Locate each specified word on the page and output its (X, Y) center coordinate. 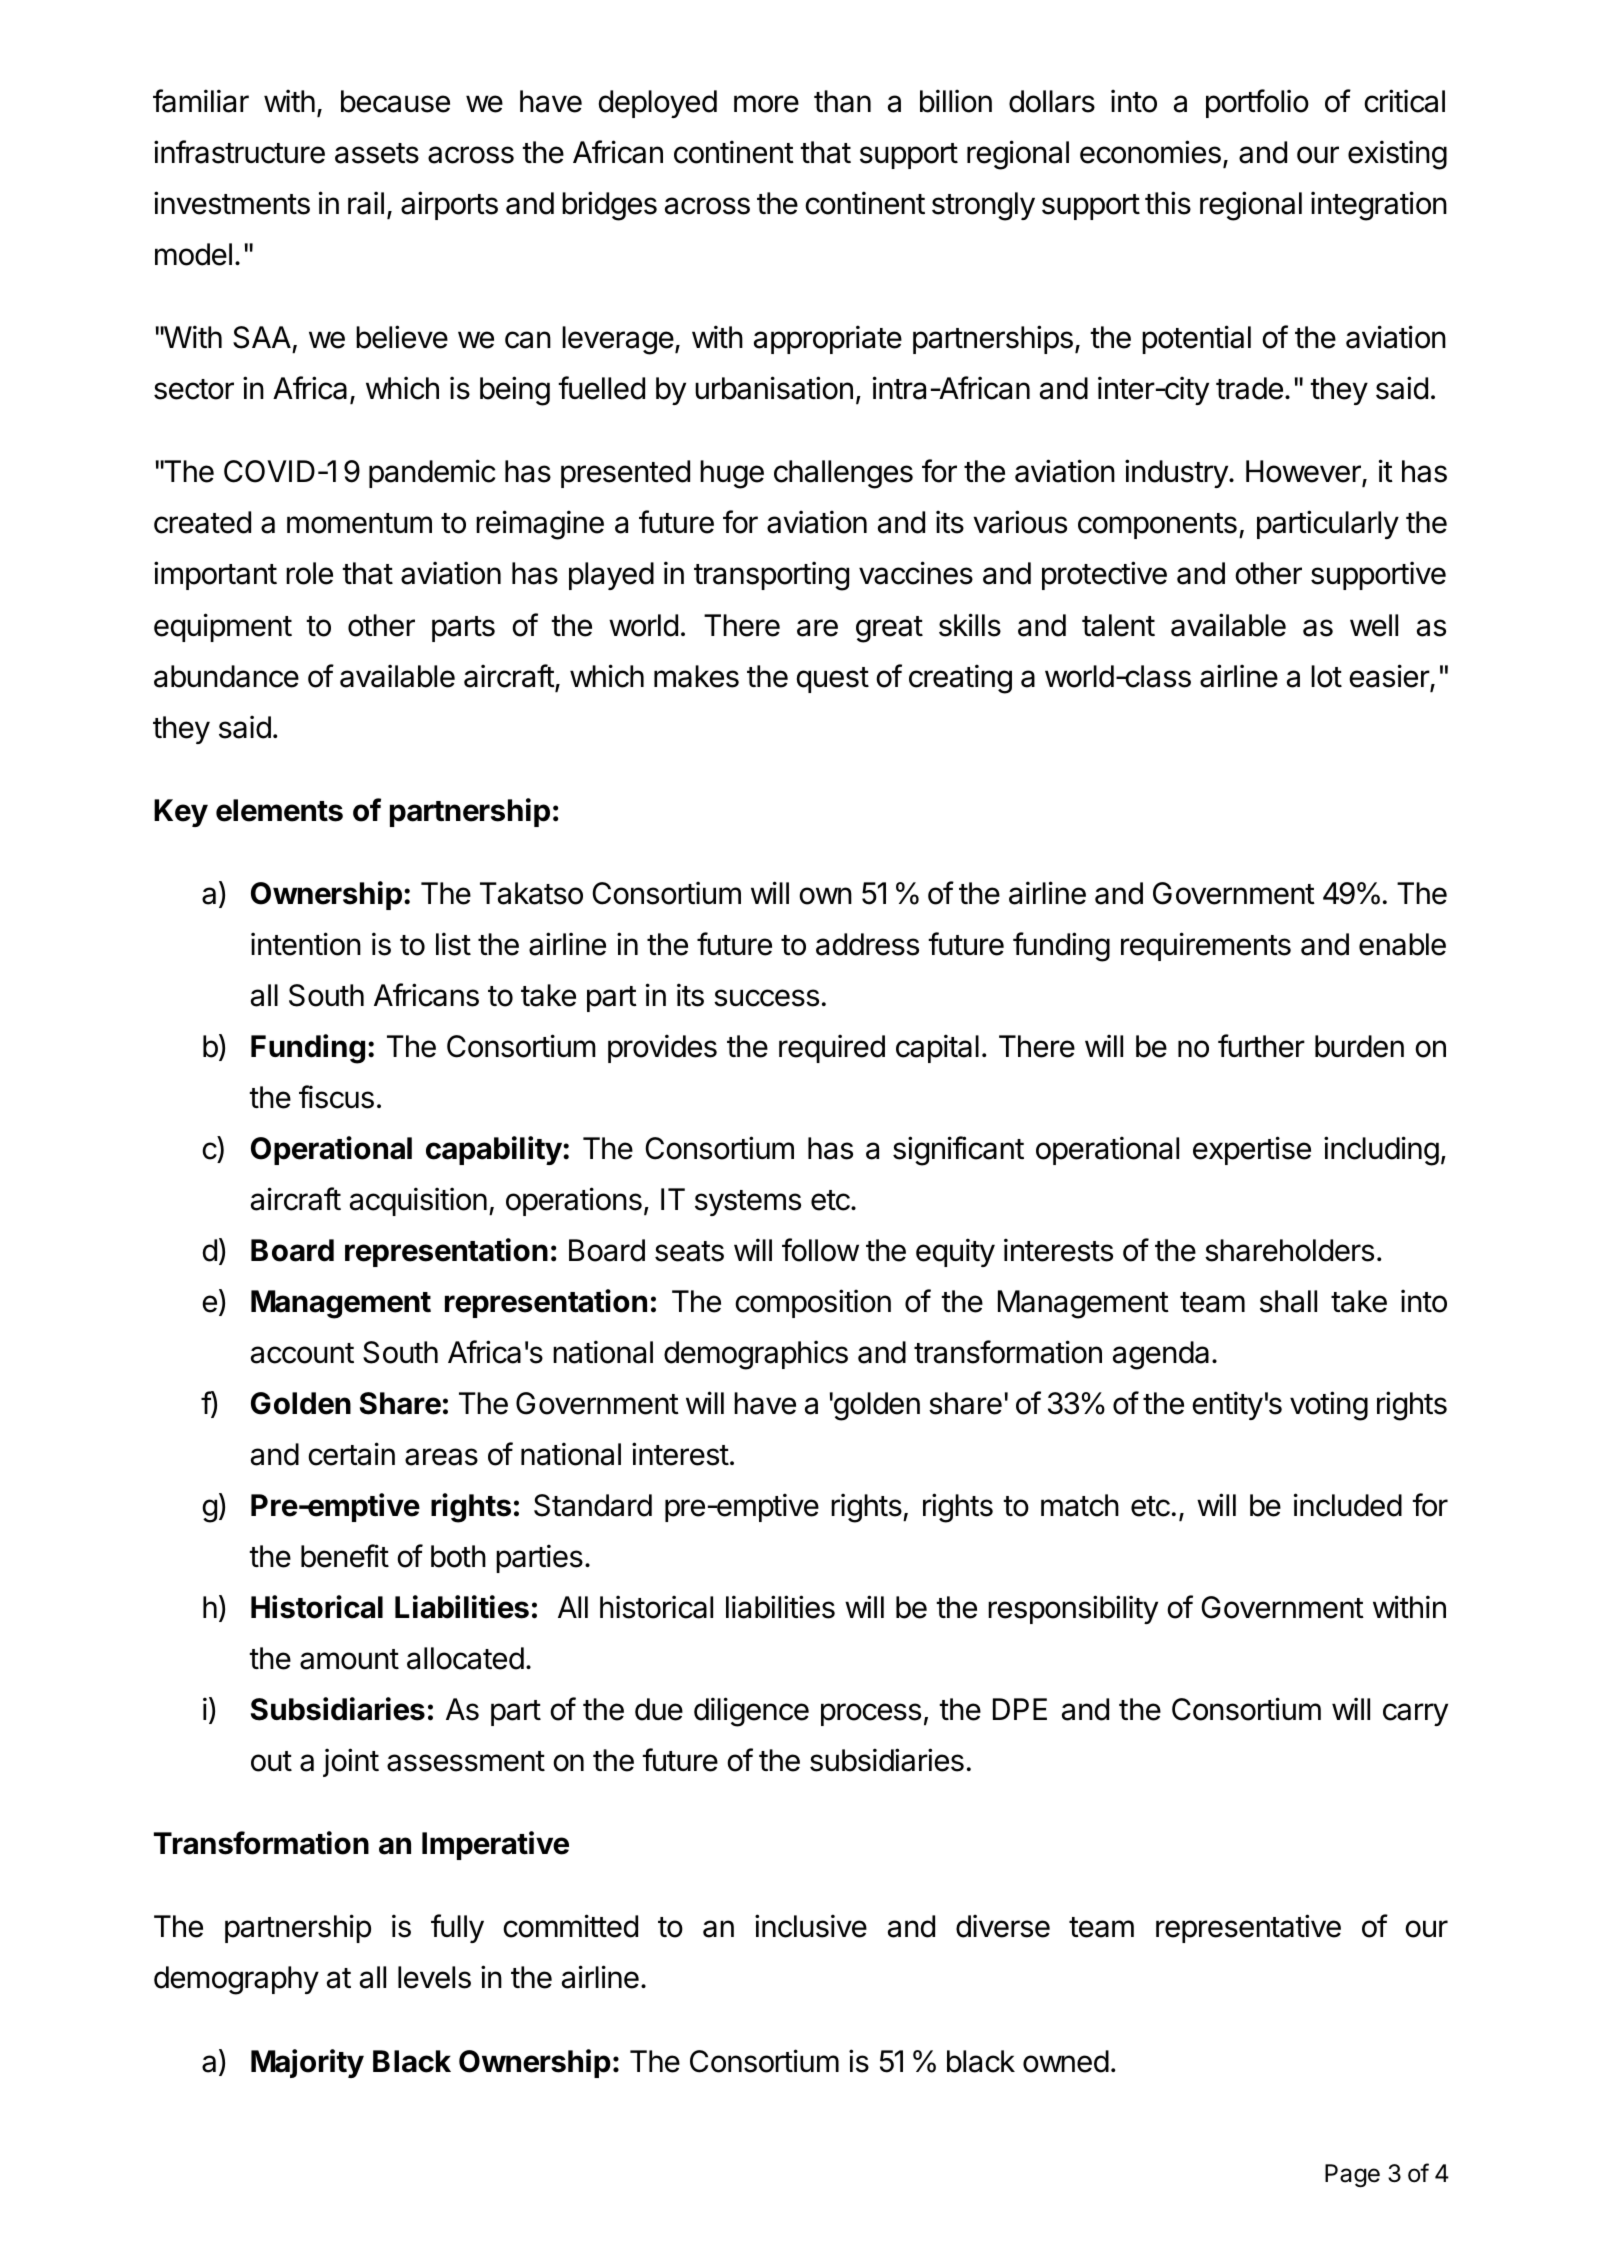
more (766, 104)
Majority (307, 2063)
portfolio (1257, 103)
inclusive (811, 1926)
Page (1352, 2176)
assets (377, 153)
